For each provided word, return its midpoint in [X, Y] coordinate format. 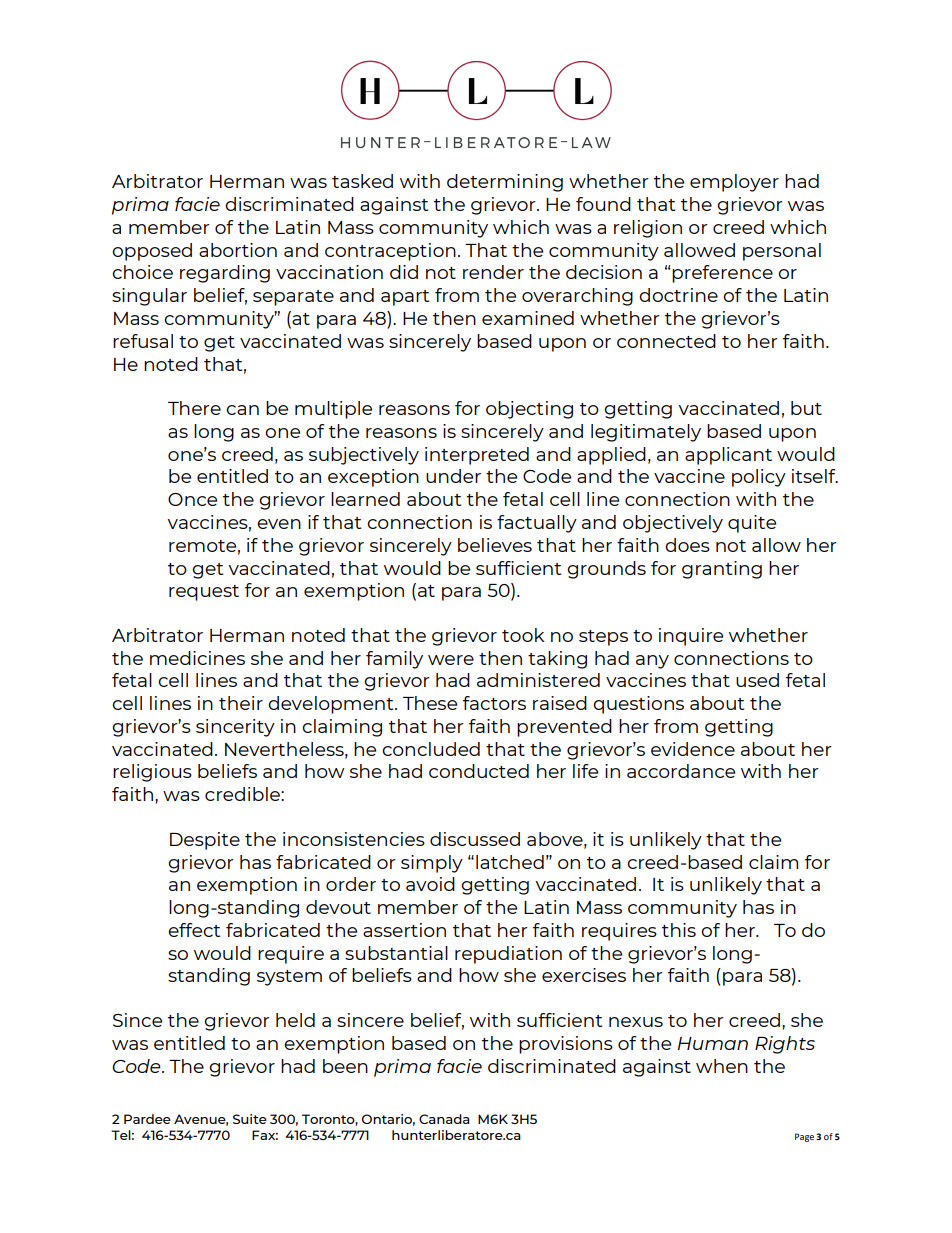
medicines [197, 658]
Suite [250, 1119]
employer [734, 183]
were [451, 660]
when [722, 1066]
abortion [238, 250]
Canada [444, 1119]
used [757, 680]
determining [505, 183]
